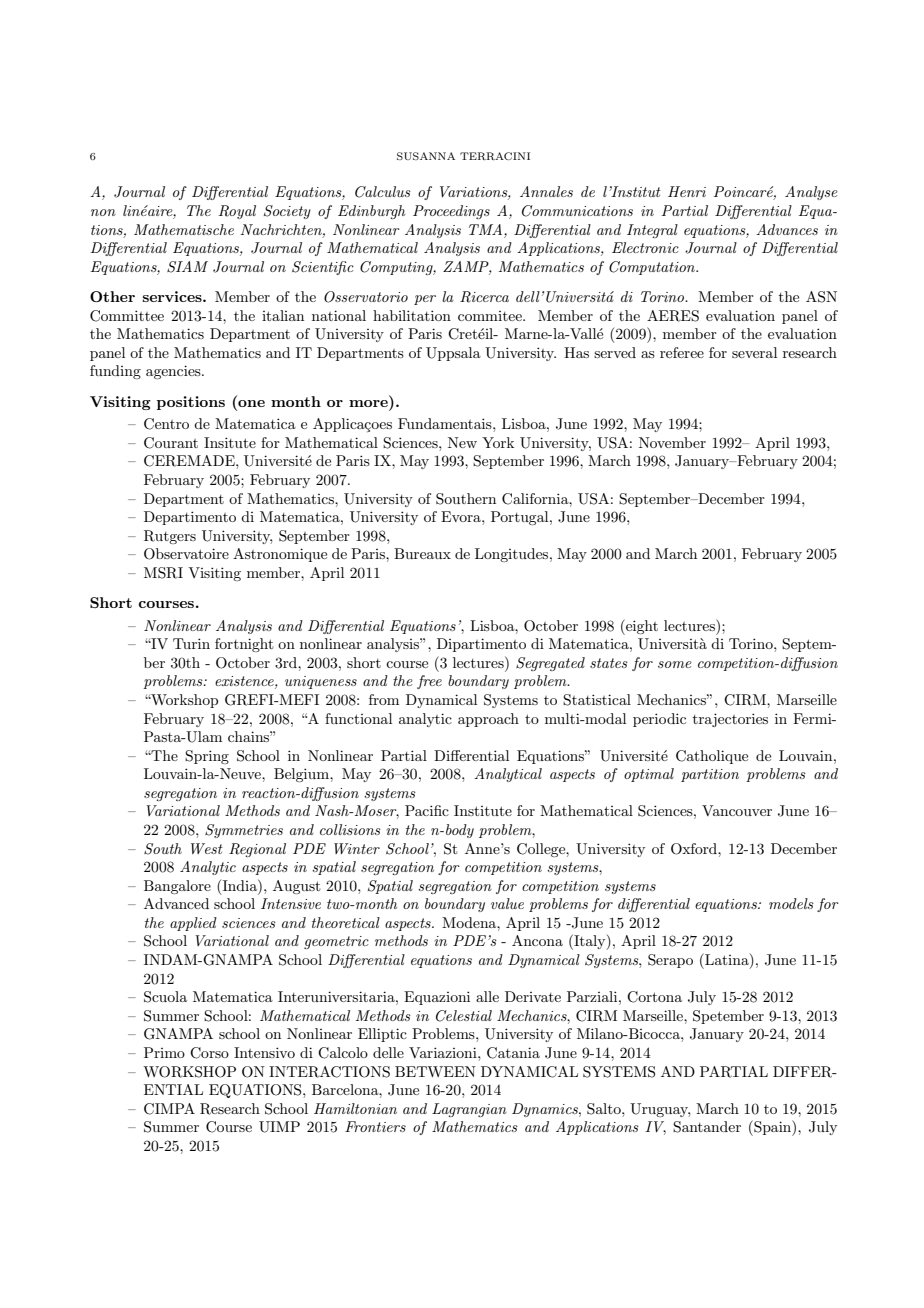  Describe the element at coordinates (191, 643) in the screenshot. I see `Turin` at that location.
